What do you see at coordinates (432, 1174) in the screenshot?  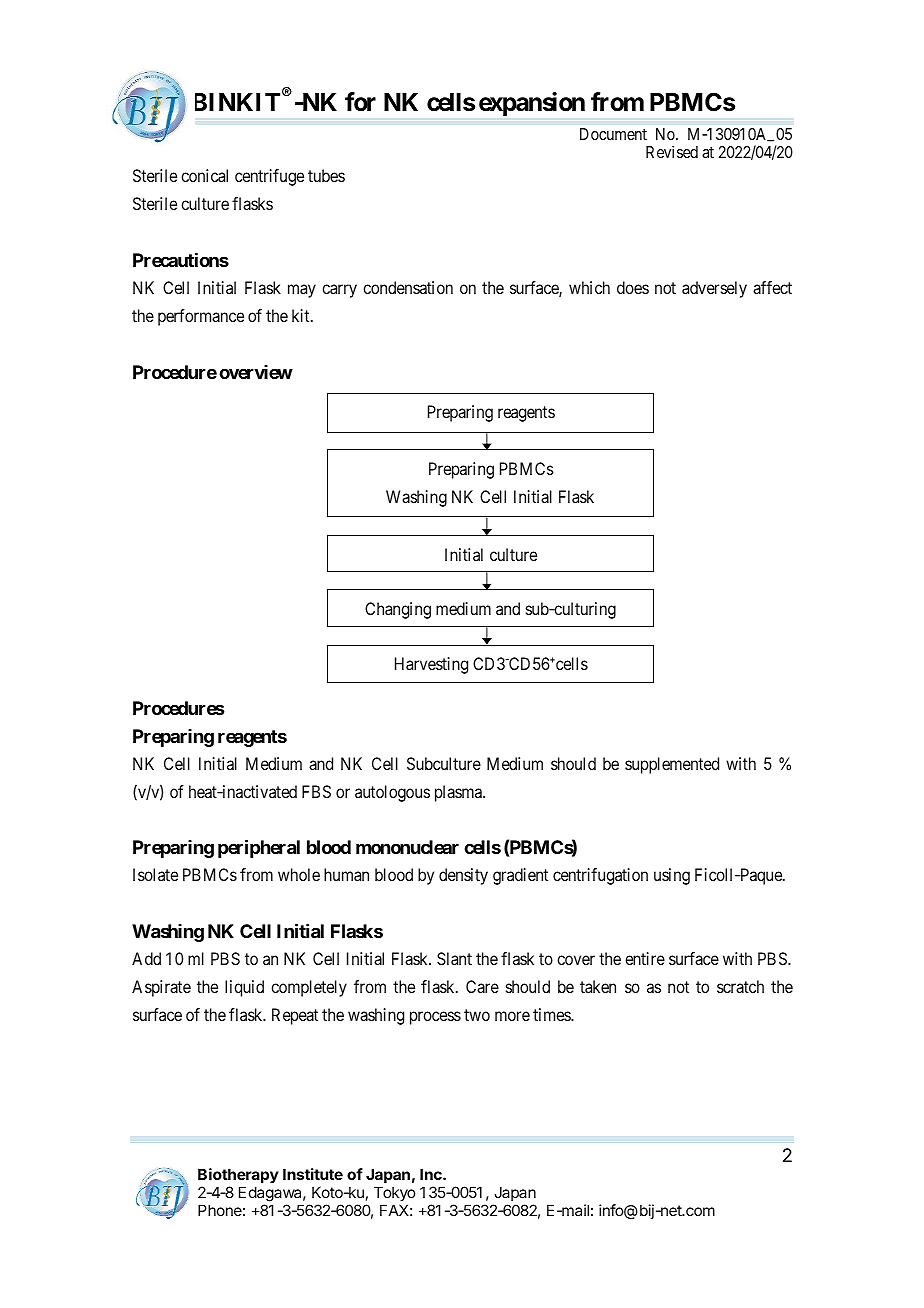 I see `Inc` at bounding box center [432, 1174].
